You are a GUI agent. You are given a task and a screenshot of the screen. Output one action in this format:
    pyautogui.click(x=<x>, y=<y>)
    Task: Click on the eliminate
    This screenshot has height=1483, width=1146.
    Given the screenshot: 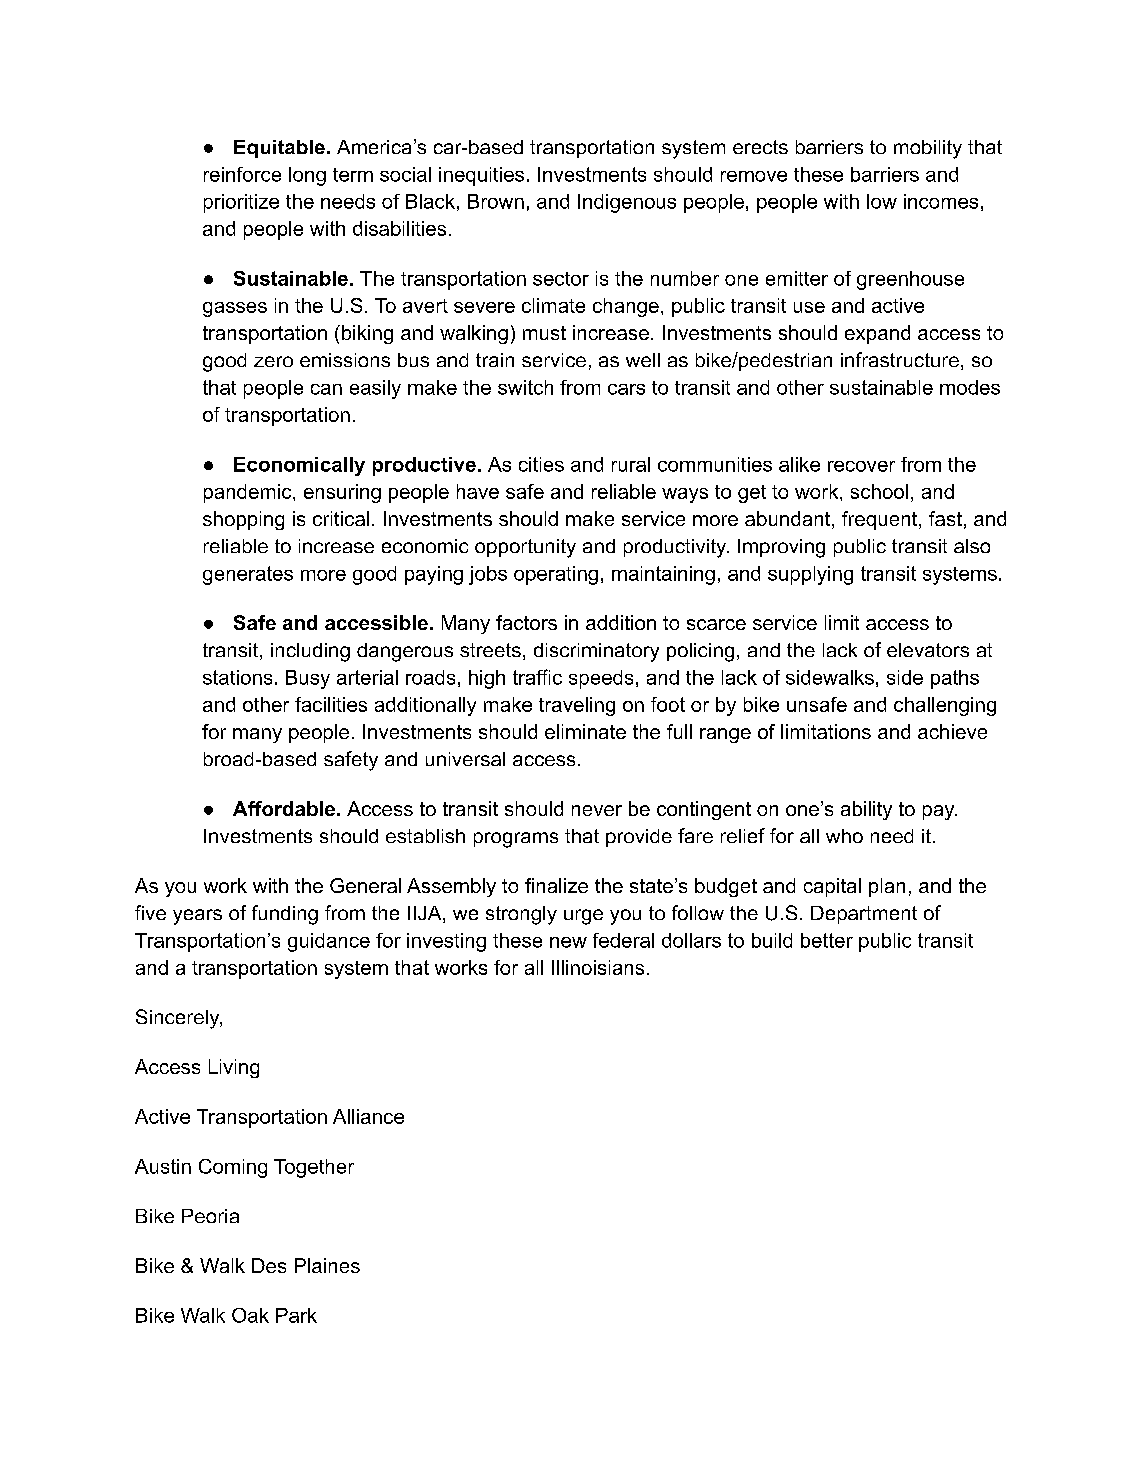 What is the action you would take?
    pyautogui.click(x=585, y=731)
